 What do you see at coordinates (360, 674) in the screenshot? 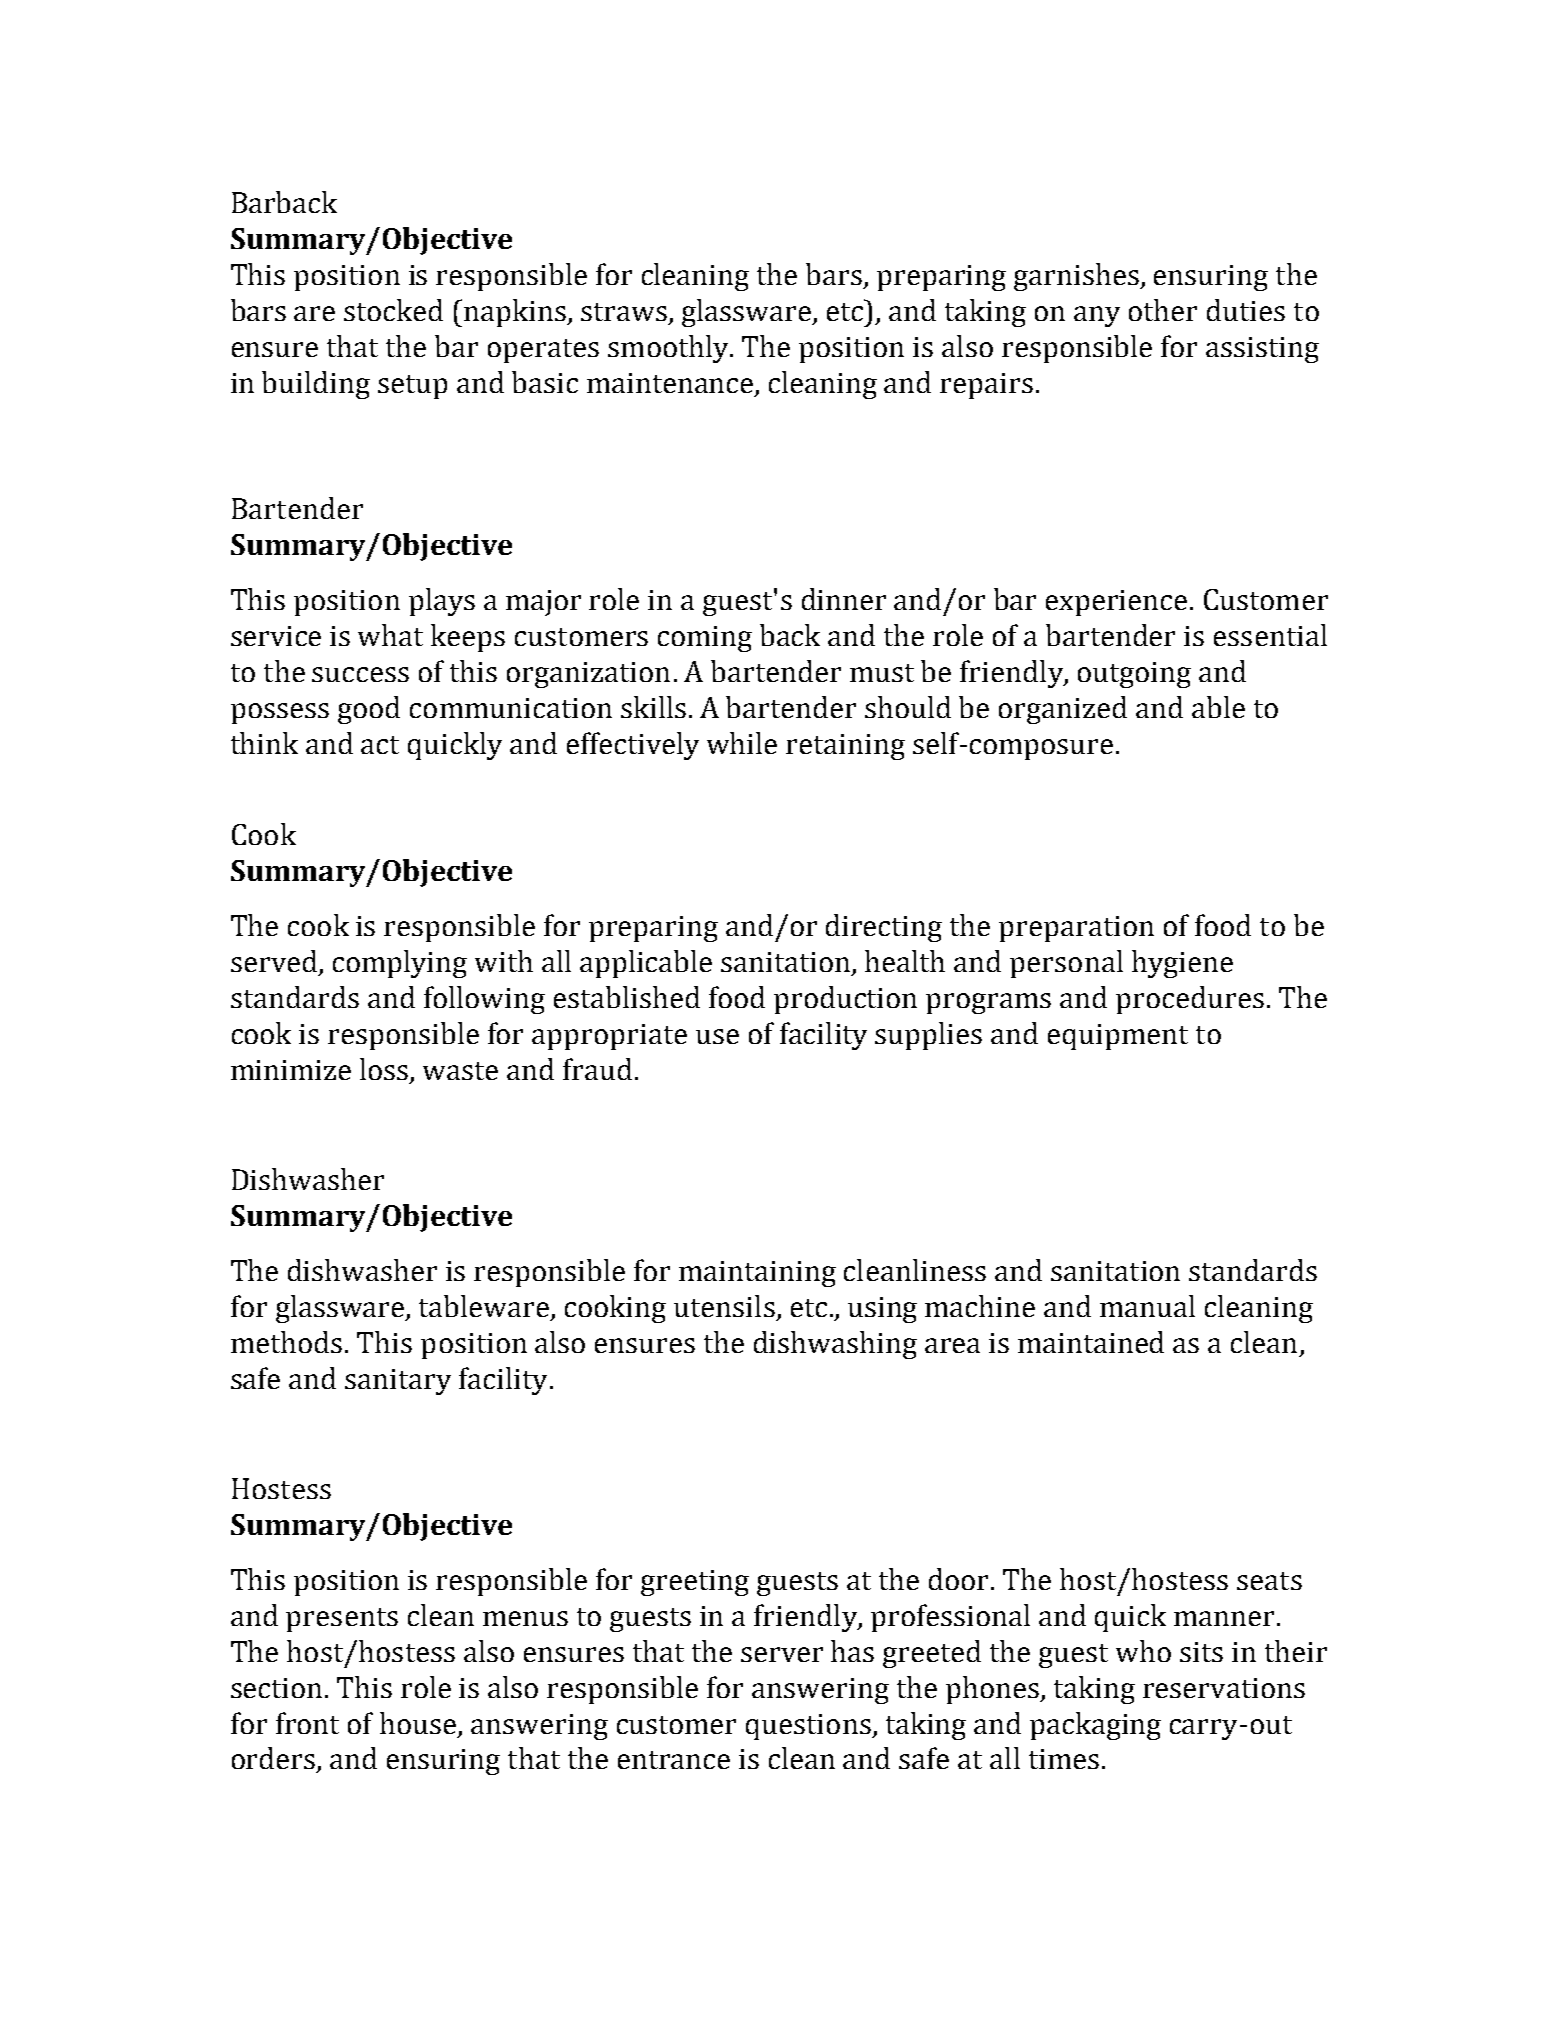
I see `success` at bounding box center [360, 674].
